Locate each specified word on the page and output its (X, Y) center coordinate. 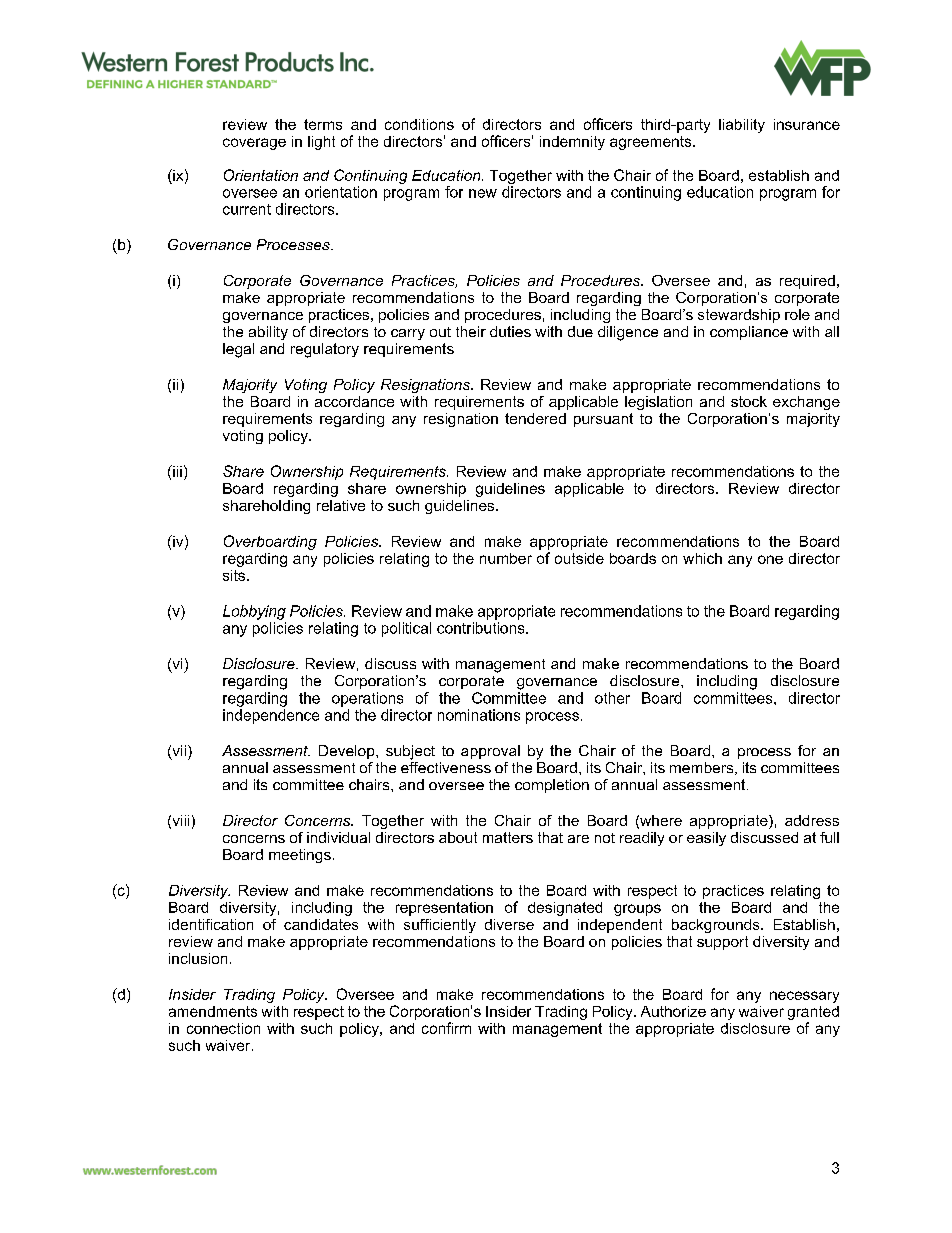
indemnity (572, 143)
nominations (479, 715)
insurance (807, 124)
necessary (804, 997)
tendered (535, 418)
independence (271, 716)
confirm (446, 1028)
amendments (213, 1011)
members (703, 768)
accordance (354, 401)
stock (749, 401)
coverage (254, 144)
